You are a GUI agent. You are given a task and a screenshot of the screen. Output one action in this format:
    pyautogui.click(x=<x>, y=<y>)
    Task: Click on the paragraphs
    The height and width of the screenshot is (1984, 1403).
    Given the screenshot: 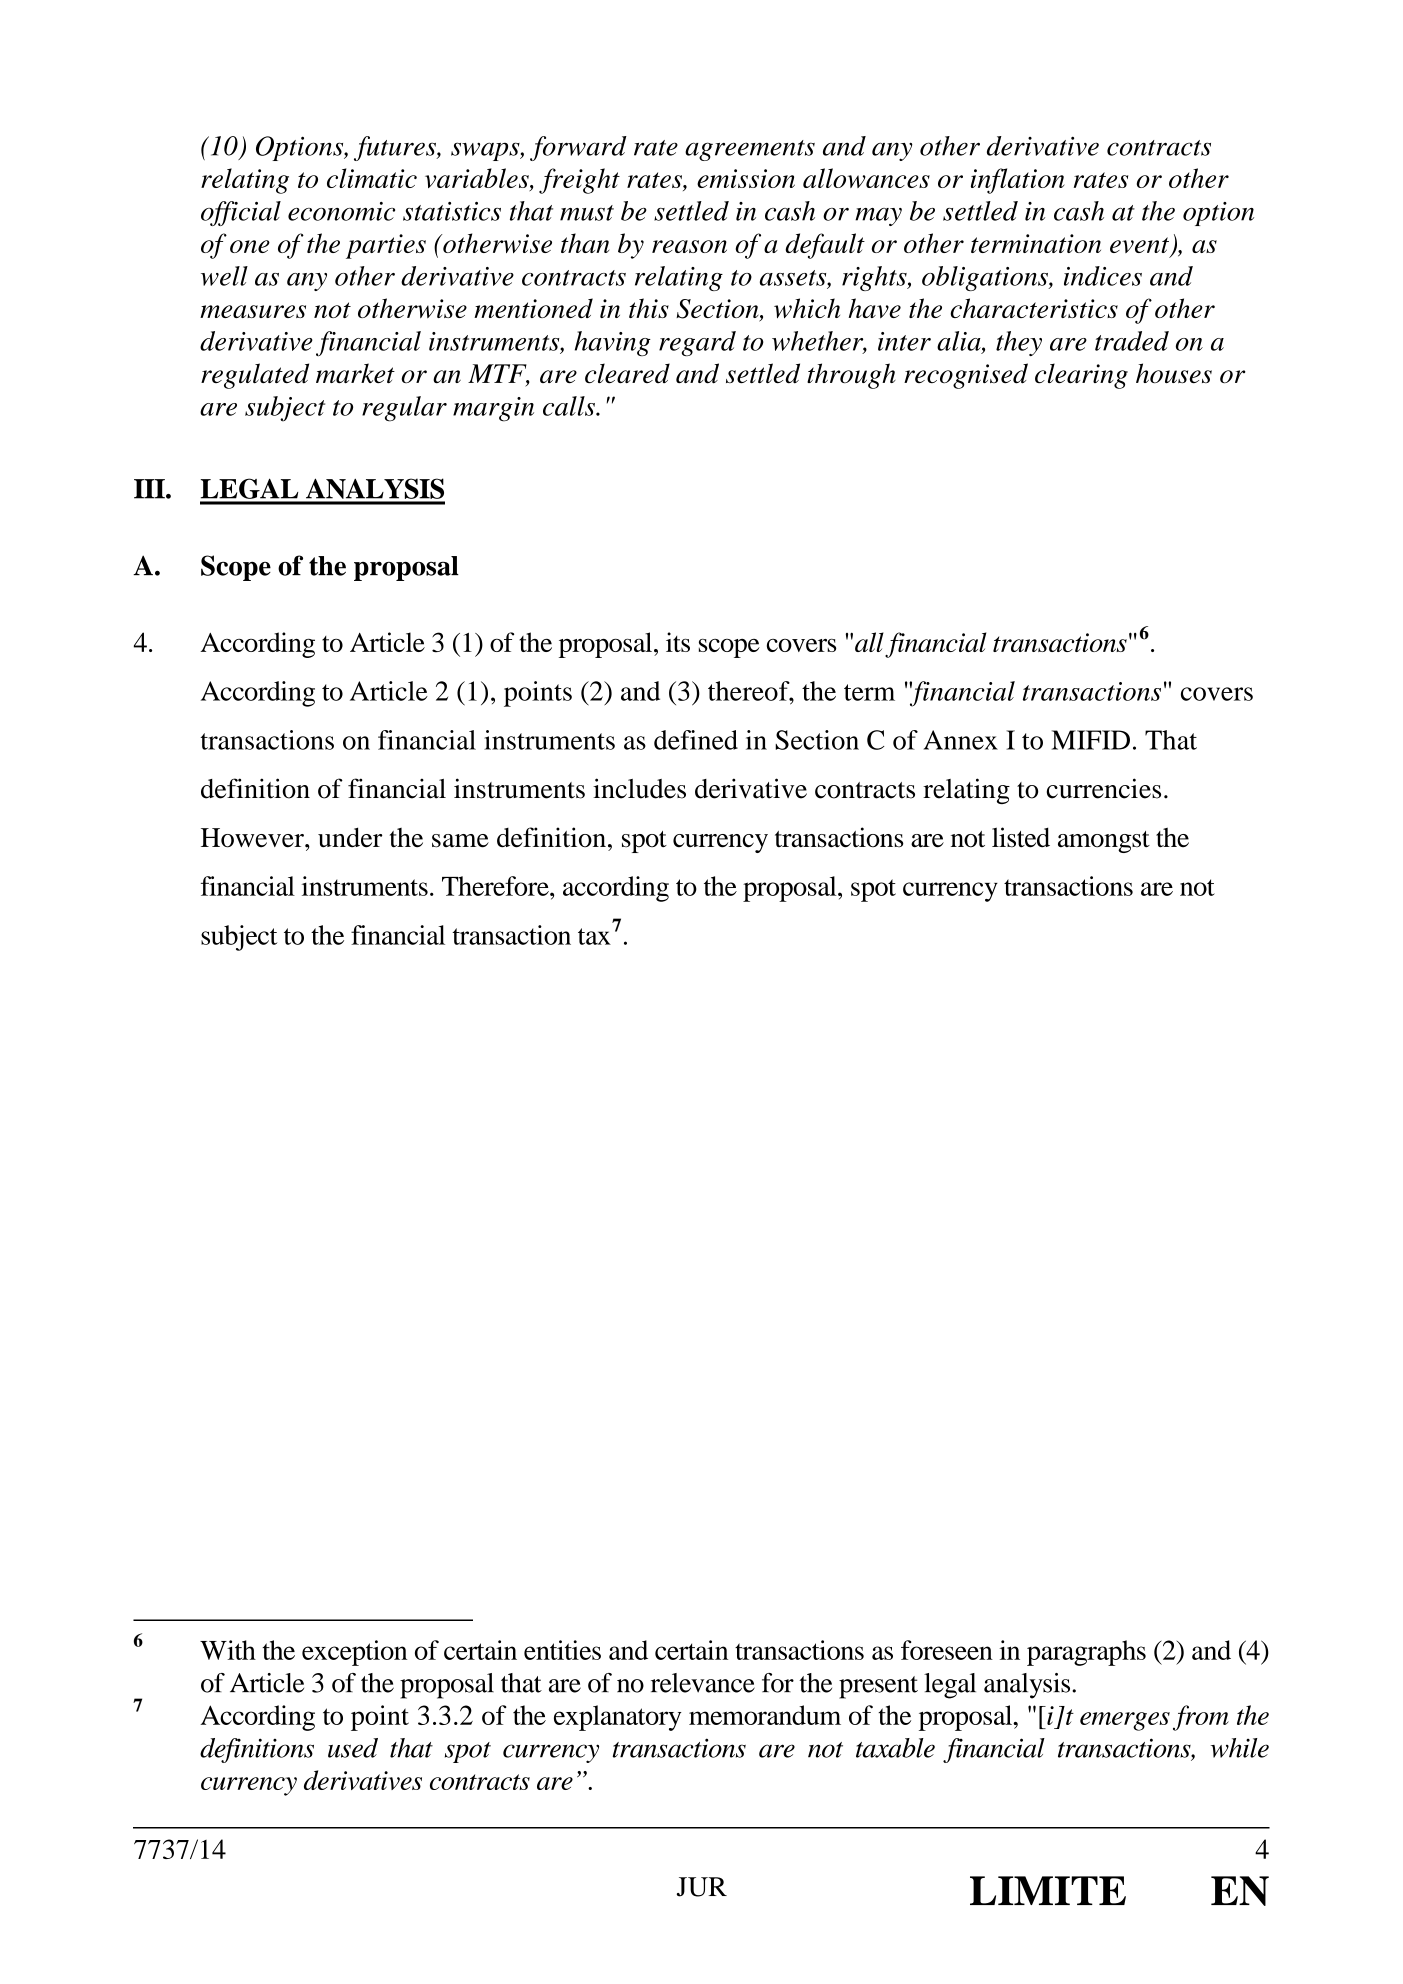 What is the action you would take?
    pyautogui.click(x=1086, y=1653)
